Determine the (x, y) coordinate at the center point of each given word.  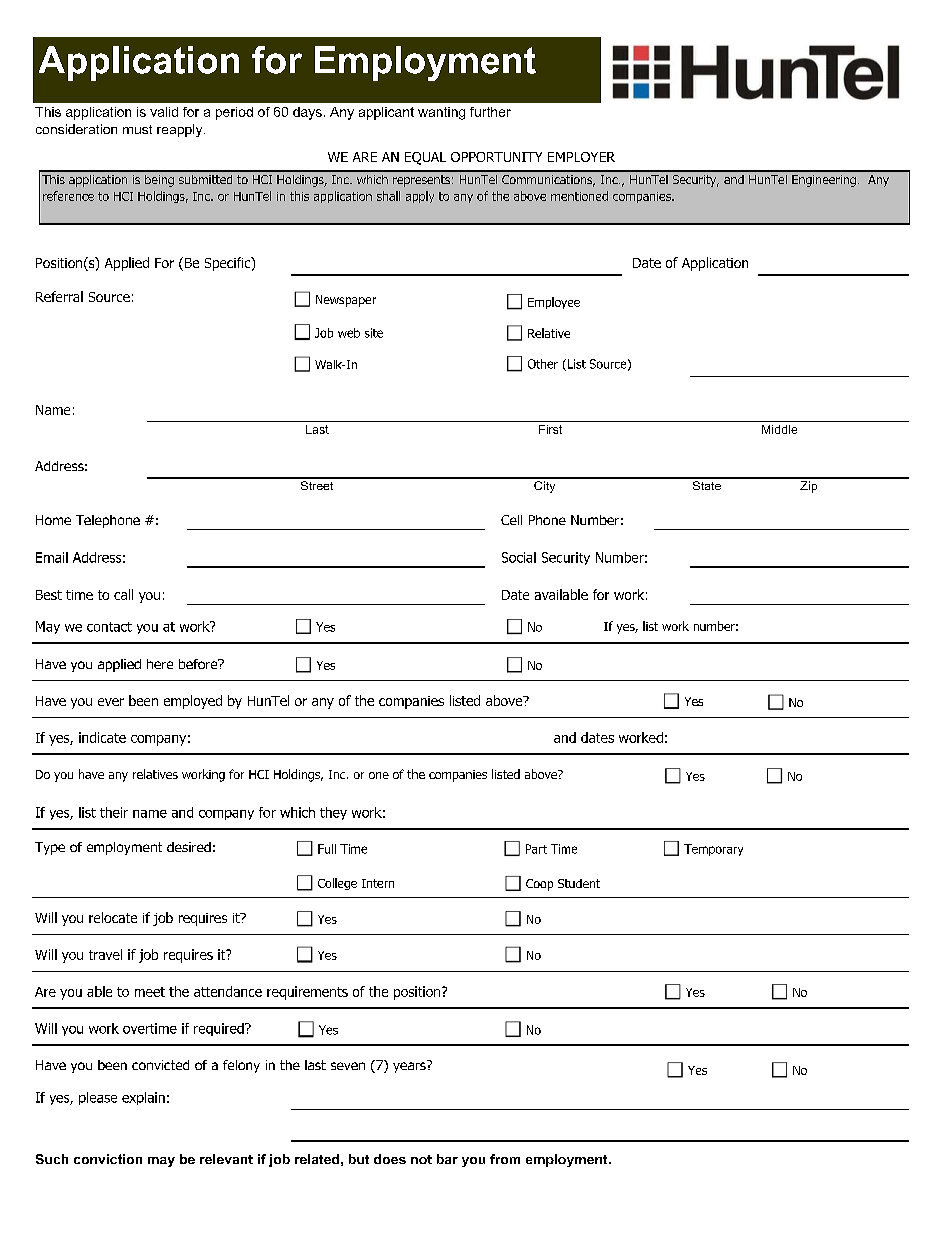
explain (143, 1098)
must (137, 129)
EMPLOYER (581, 157)
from (505, 1159)
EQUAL (425, 158)
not (421, 1159)
